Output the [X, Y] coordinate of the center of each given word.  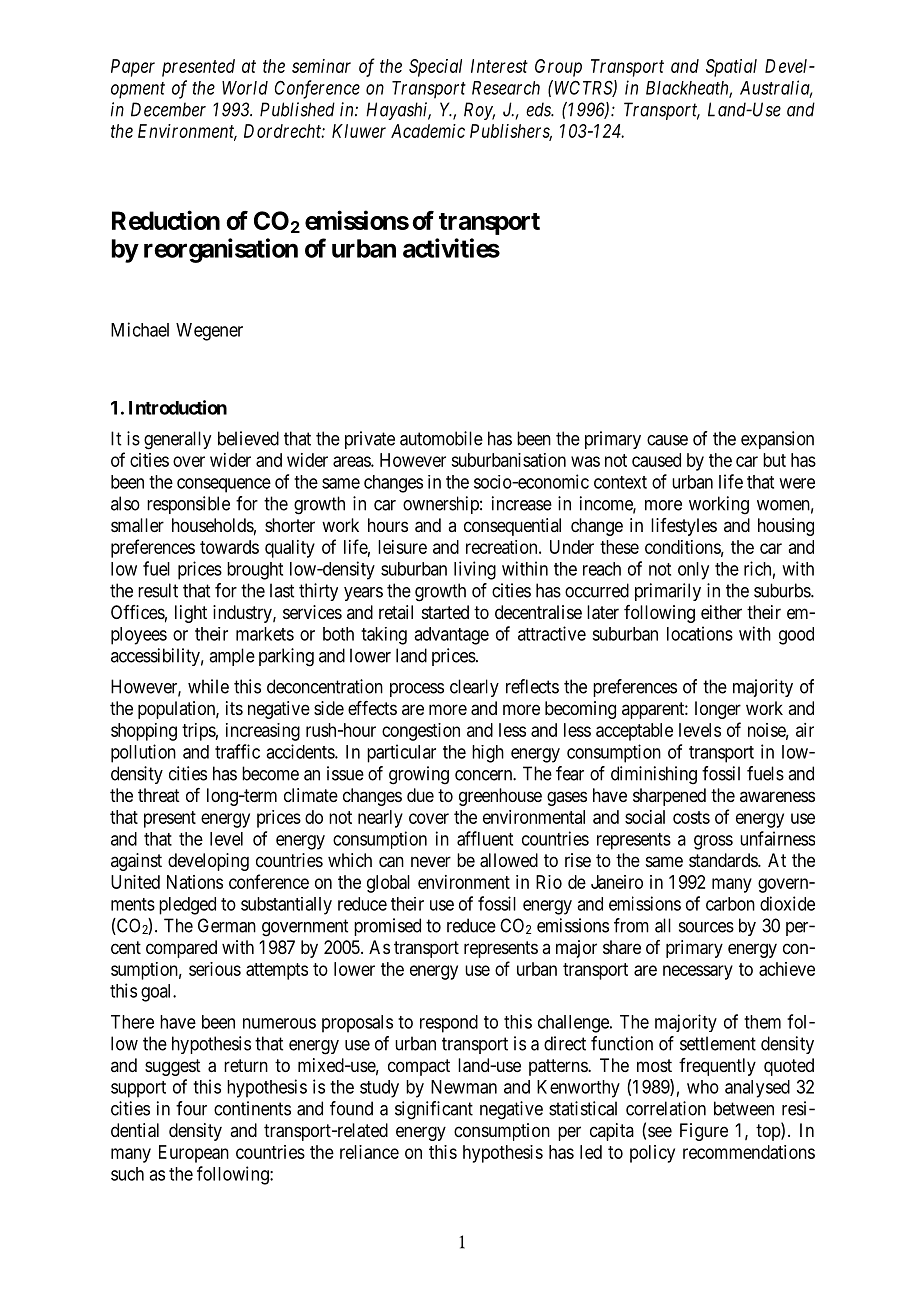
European [194, 1154]
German [227, 925]
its [234, 708]
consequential [512, 527]
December [168, 109]
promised [387, 927]
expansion [777, 440]
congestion [421, 732]
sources [706, 927]
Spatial [731, 68]
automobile [441, 438]
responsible [188, 505]
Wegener [209, 332]
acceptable [634, 732]
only [693, 571]
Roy [479, 111]
